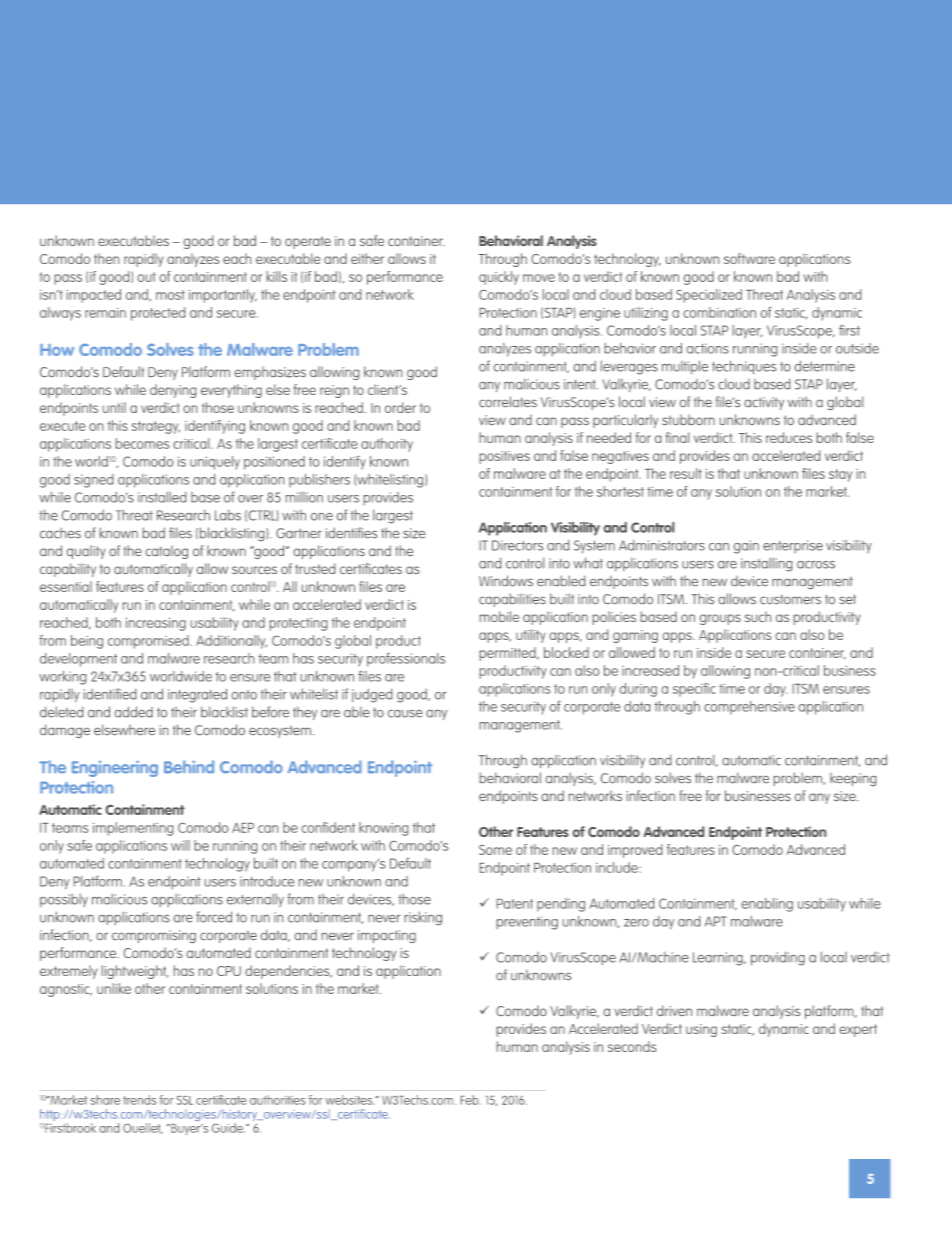 The width and height of the screenshot is (952, 1233). What do you see at coordinates (746, 547) in the screenshot?
I see `gain` at bounding box center [746, 547].
